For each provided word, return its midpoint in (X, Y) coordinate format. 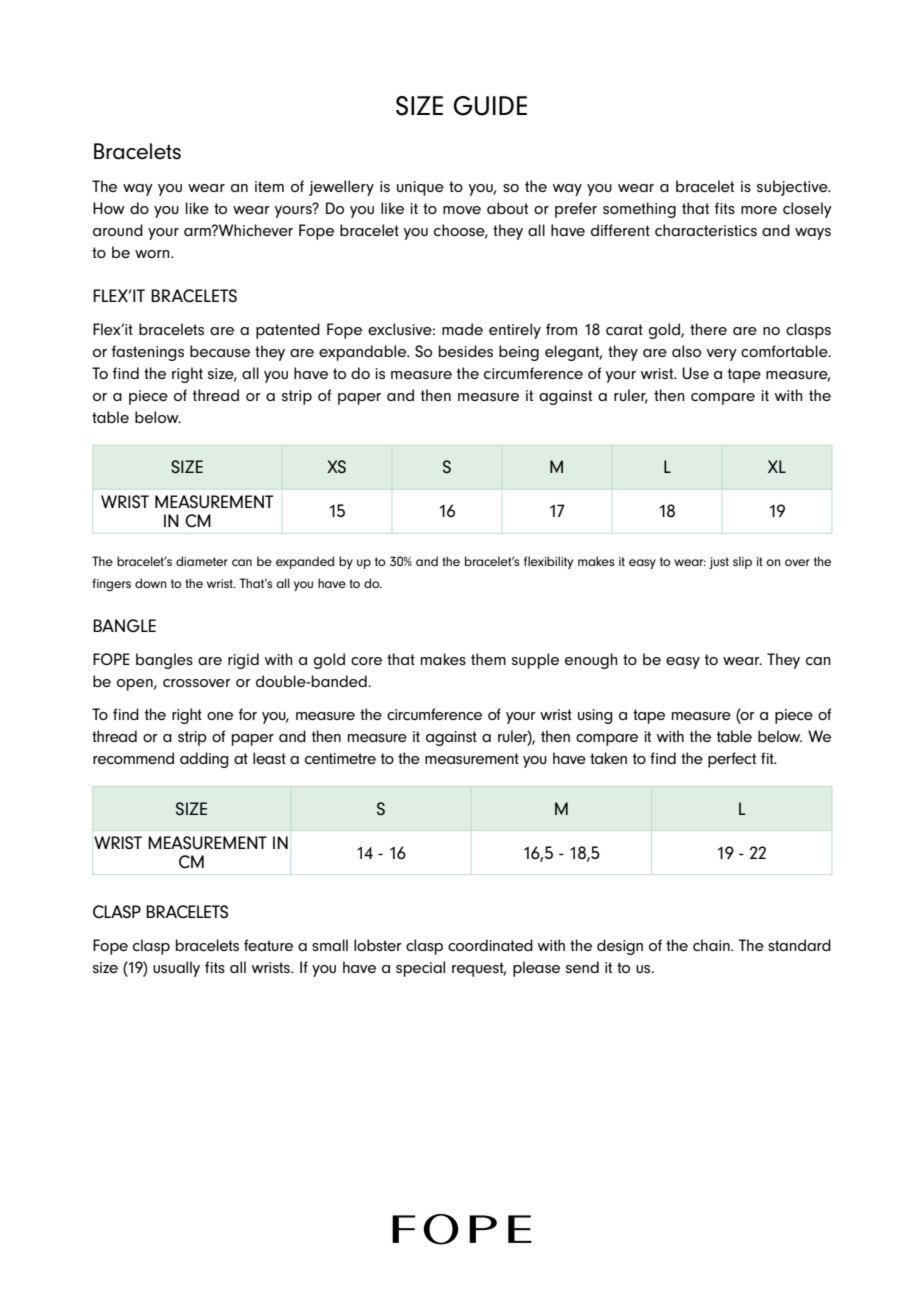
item (269, 186)
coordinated (490, 945)
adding (204, 760)
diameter (202, 561)
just (719, 563)
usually (176, 969)
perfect (732, 760)
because (220, 351)
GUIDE (490, 106)
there (708, 329)
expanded (305, 562)
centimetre (340, 758)
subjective (793, 188)
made (462, 329)
